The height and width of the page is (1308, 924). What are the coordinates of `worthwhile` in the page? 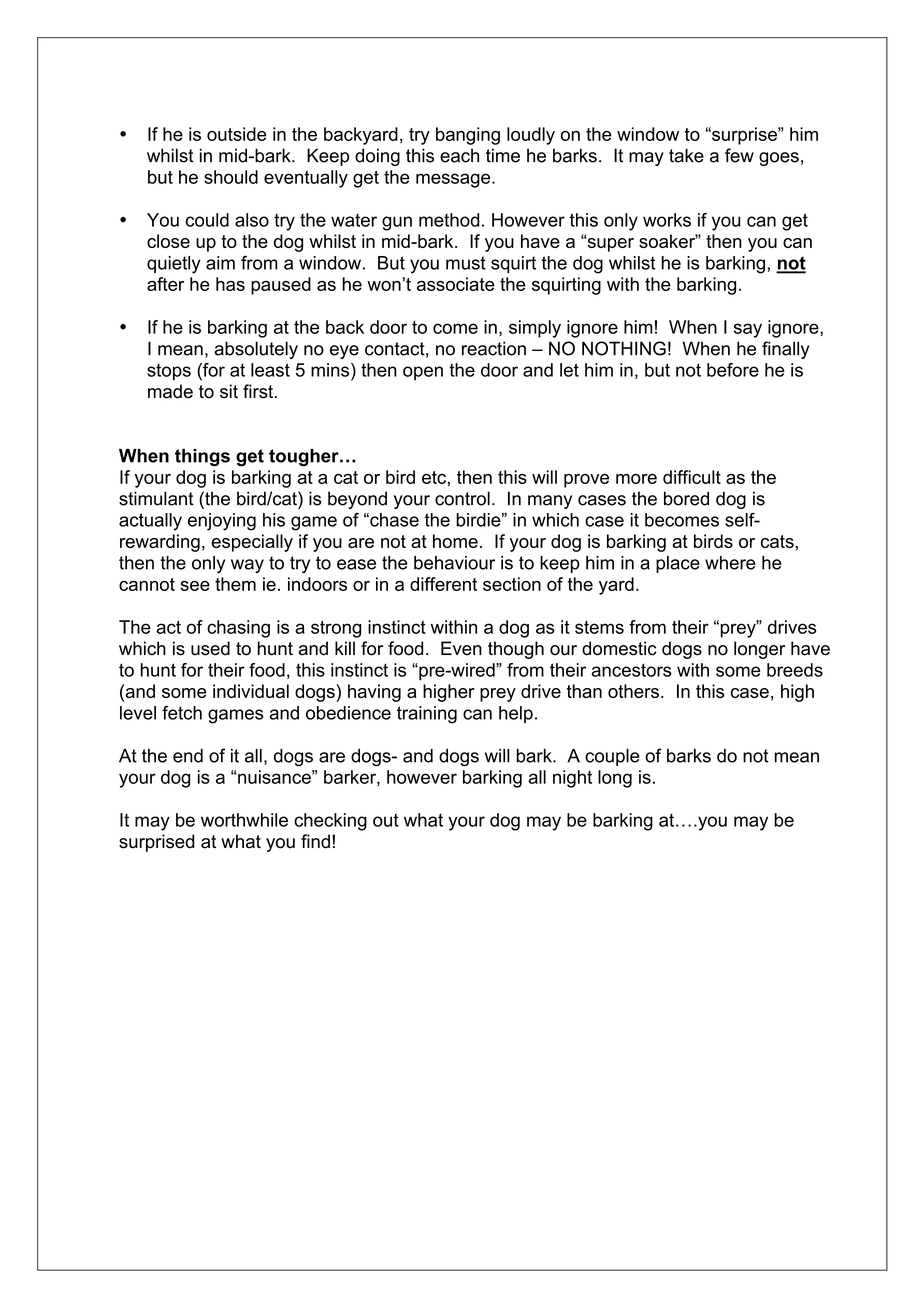 It's located at (244, 820).
